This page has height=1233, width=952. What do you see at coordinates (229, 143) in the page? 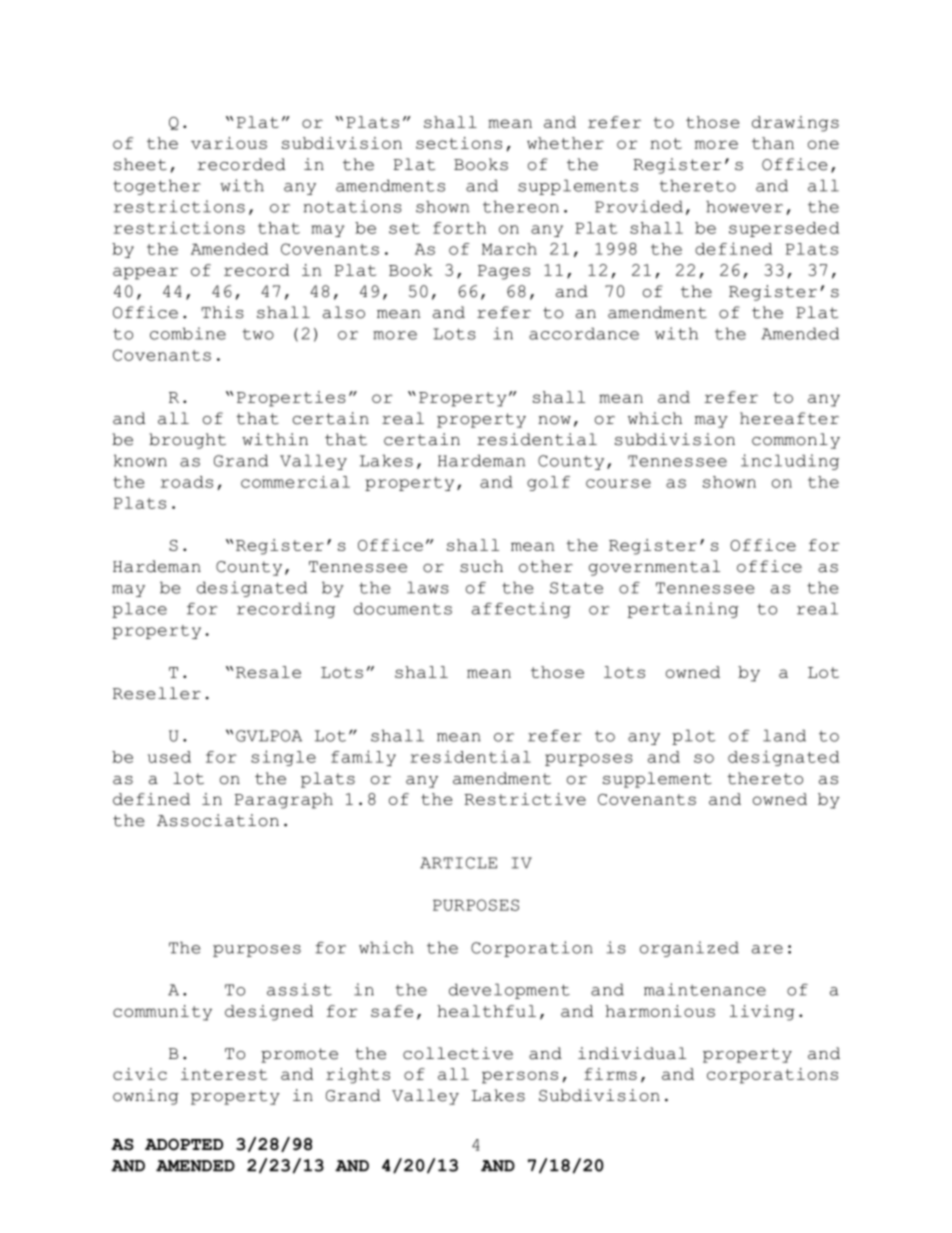
I see `various` at bounding box center [229, 143].
